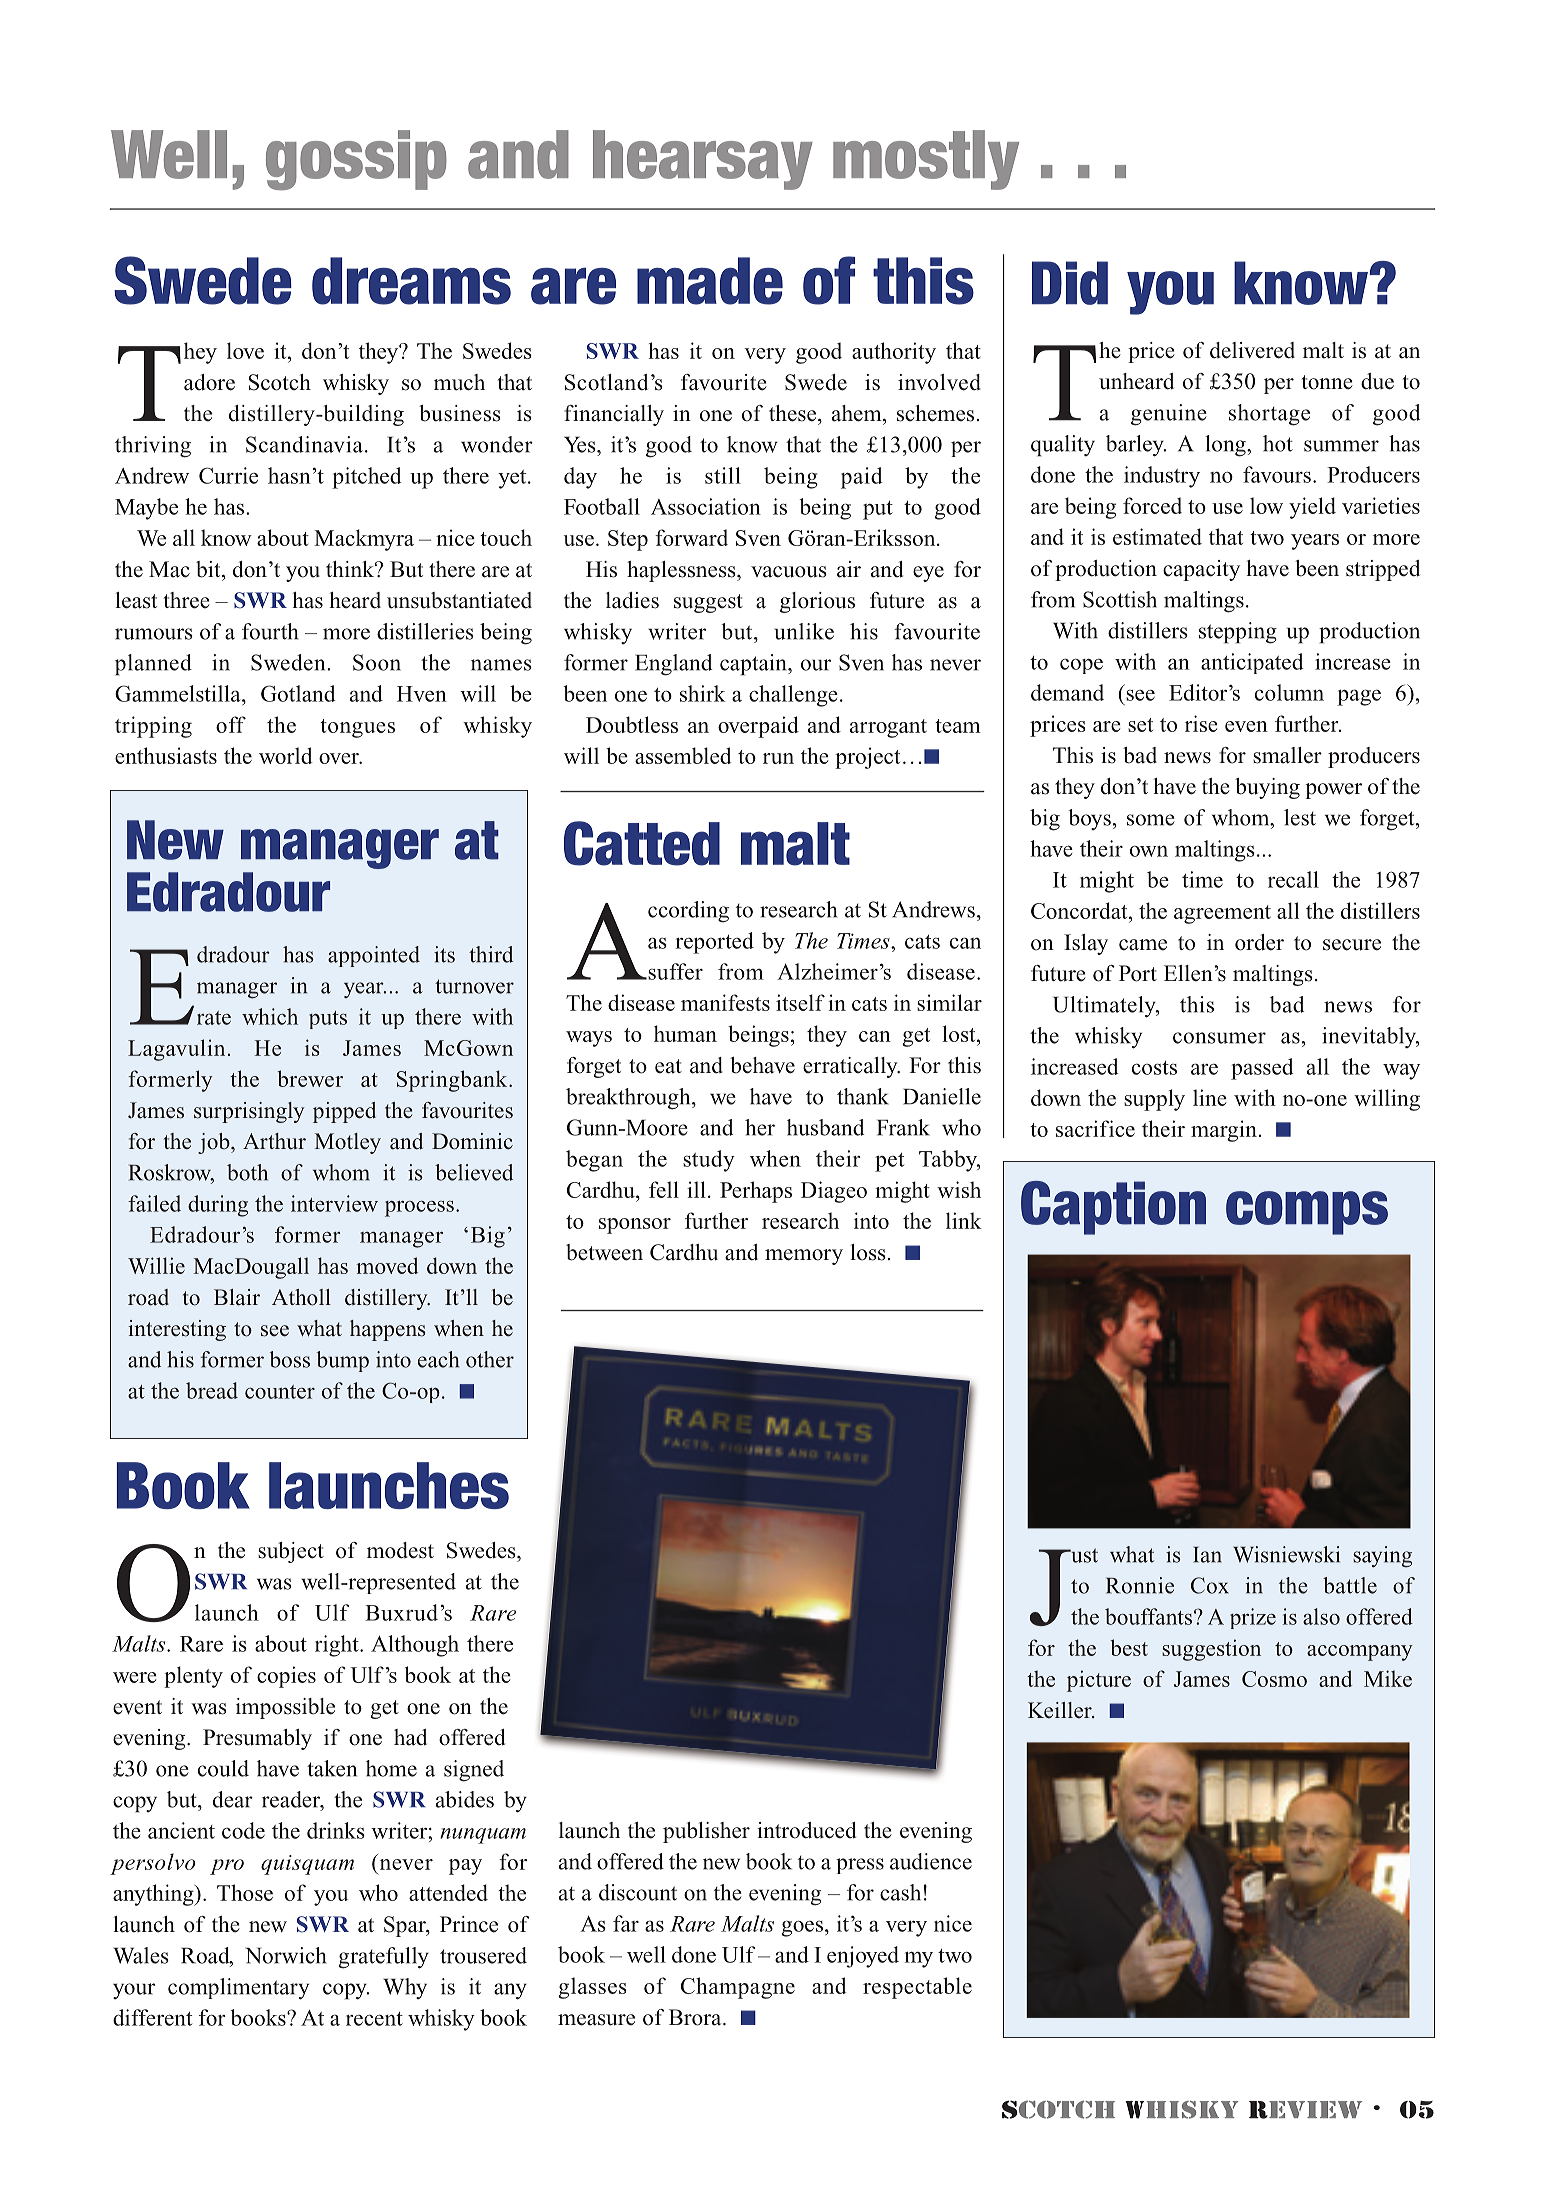 This image has height=2186, width=1546. Describe the element at coordinates (356, 160) in the image. I see `gossip` at that location.
